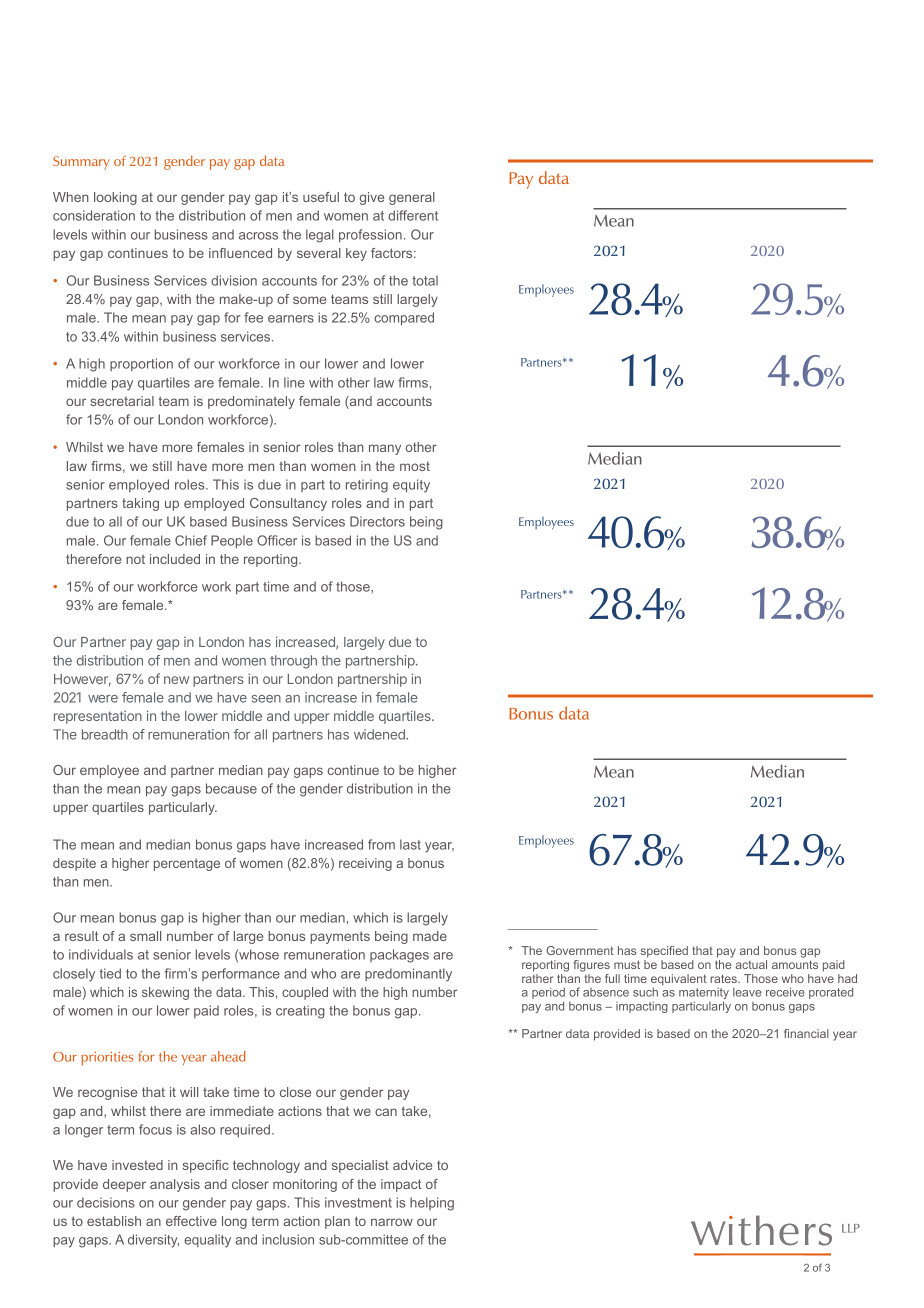 Image resolution: width=924 pixels, height=1308 pixels. Describe the element at coordinates (411, 486) in the image. I see `equity` at that location.
